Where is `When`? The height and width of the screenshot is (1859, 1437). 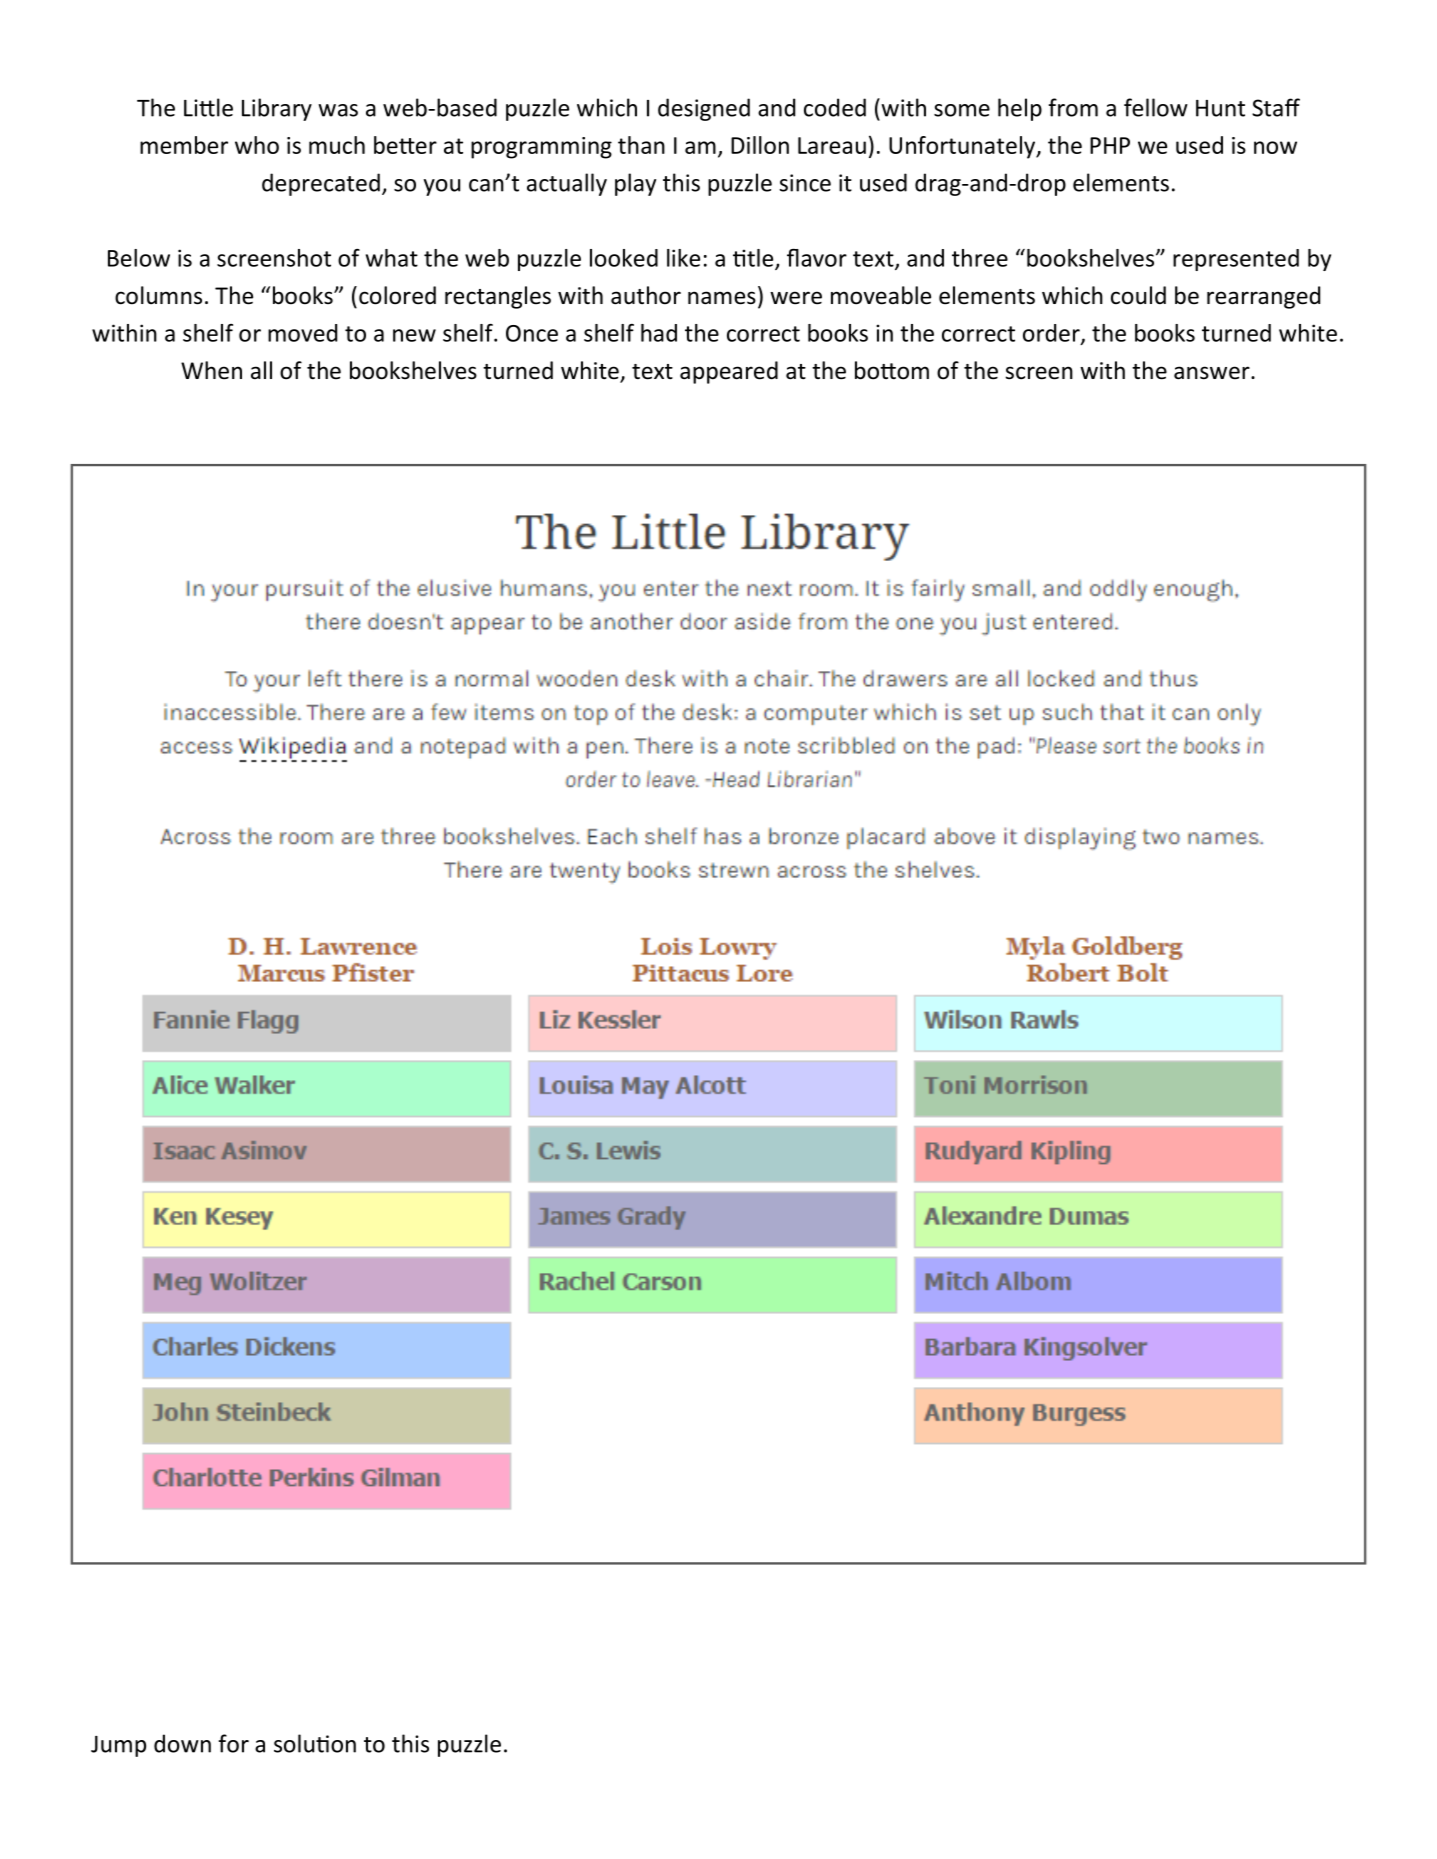
When is located at coordinates (211, 370).
